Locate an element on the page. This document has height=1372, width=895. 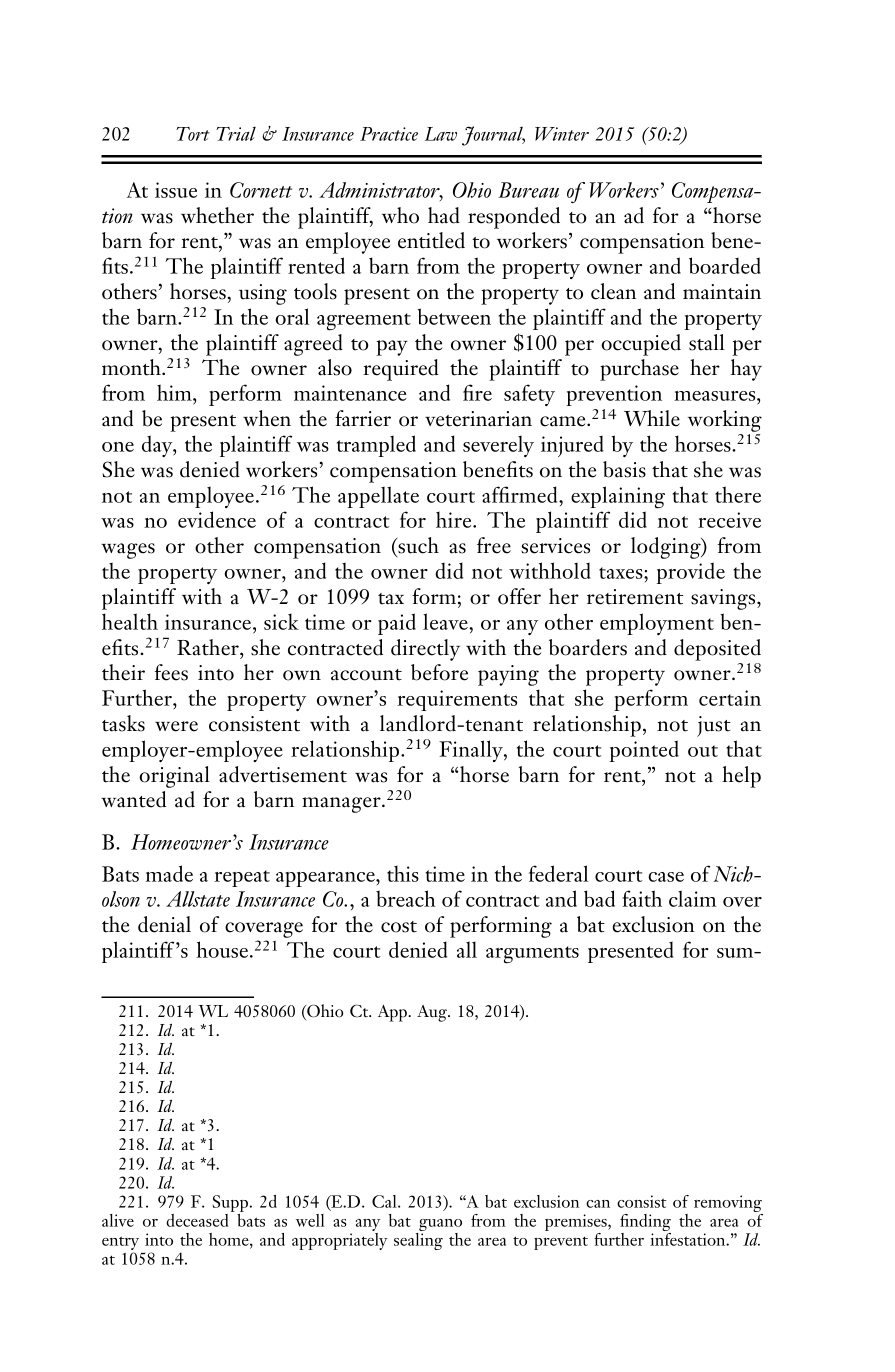
health is located at coordinates (130, 621).
